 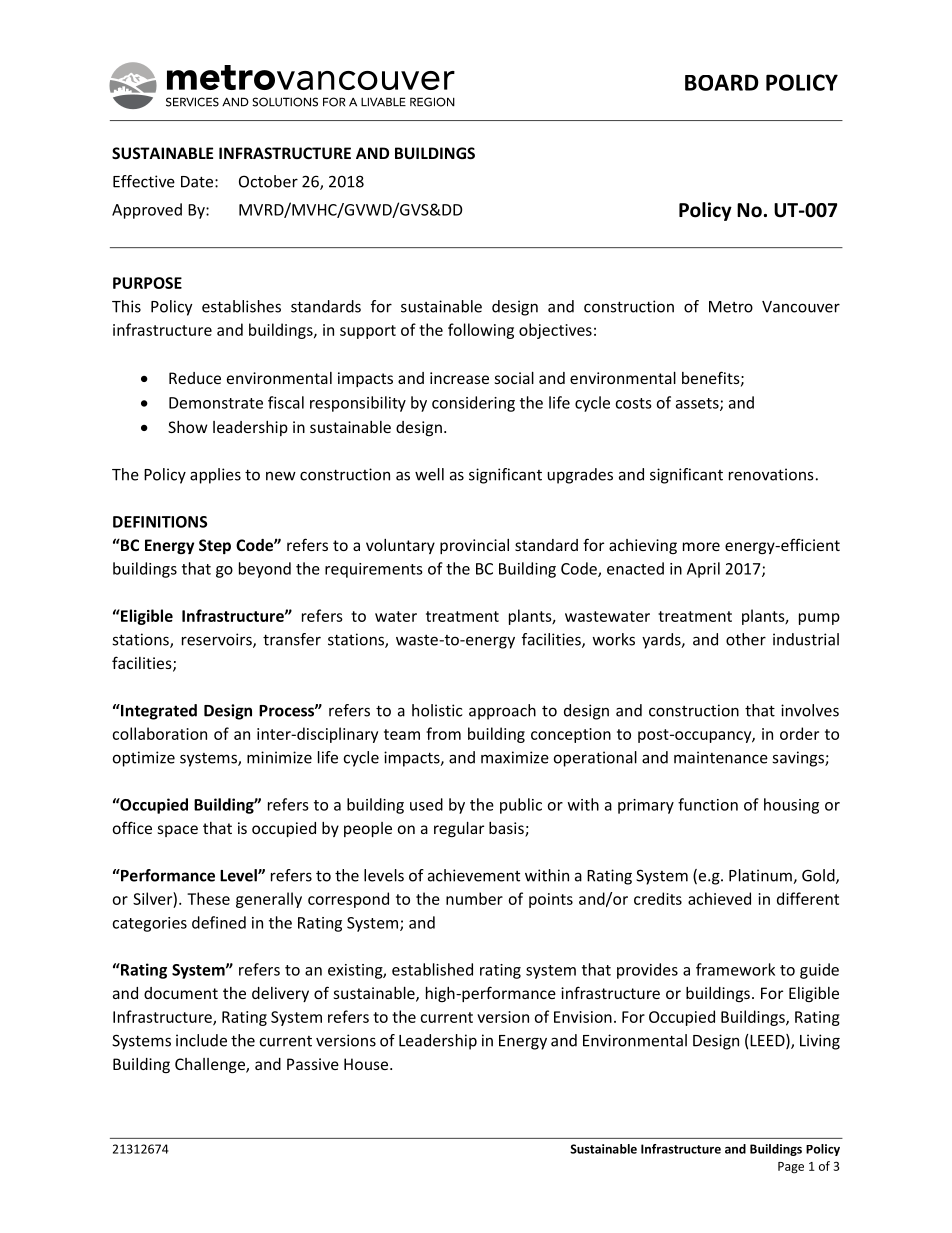 I want to click on BOARD, so click(x=722, y=82).
